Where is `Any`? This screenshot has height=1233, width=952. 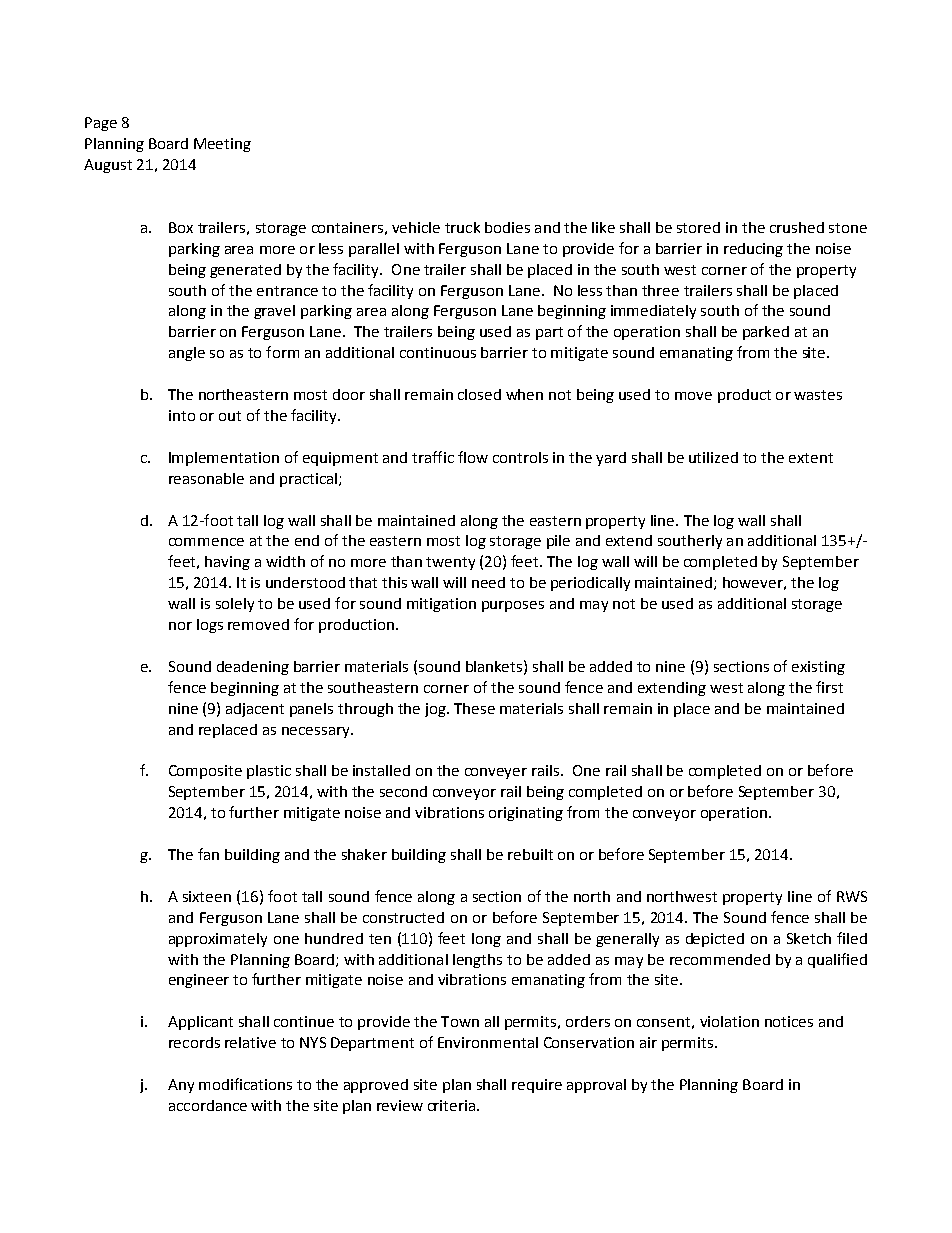
Any is located at coordinates (181, 1086).
